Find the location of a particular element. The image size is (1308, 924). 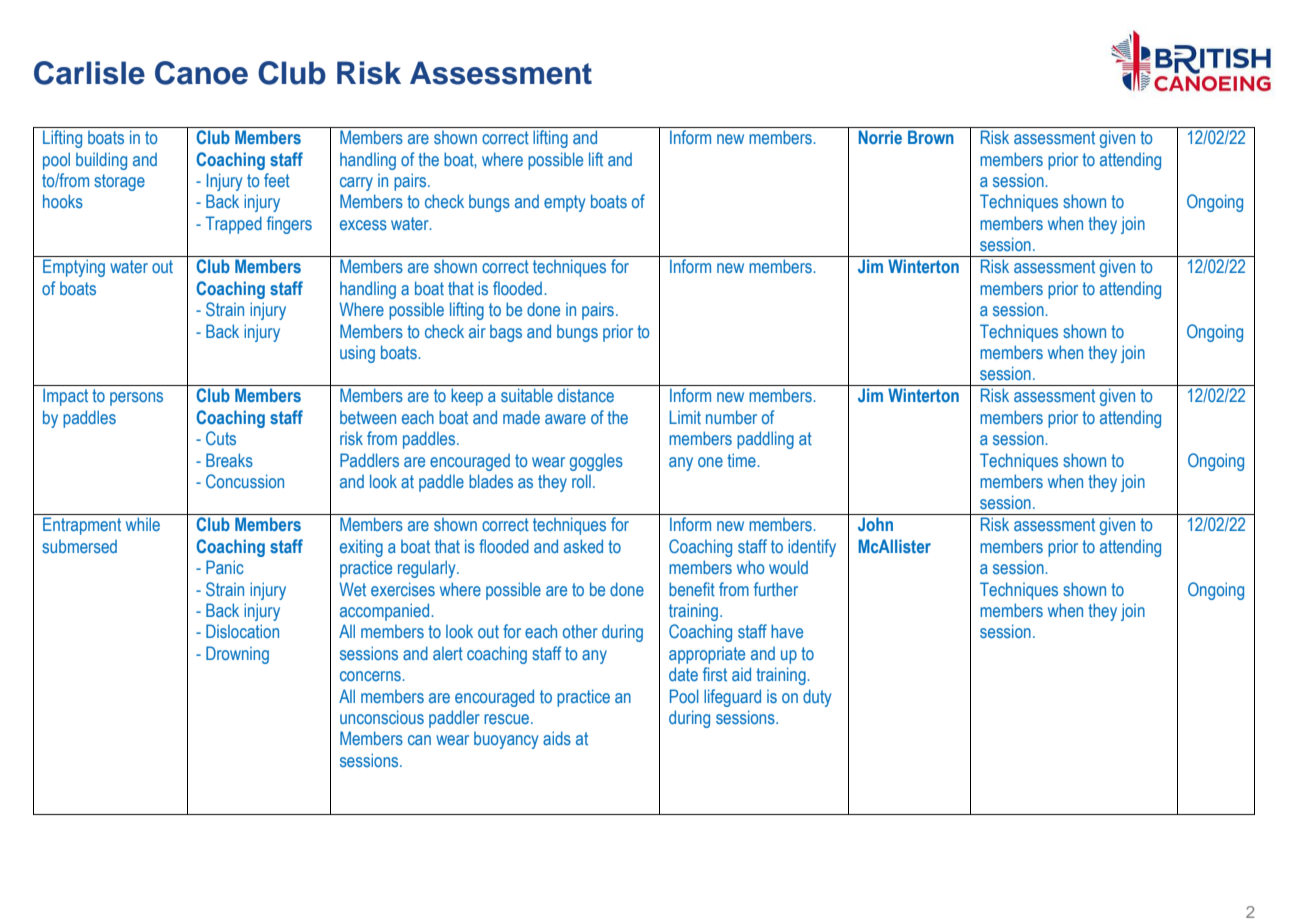

Trapped is located at coordinates (233, 225).
